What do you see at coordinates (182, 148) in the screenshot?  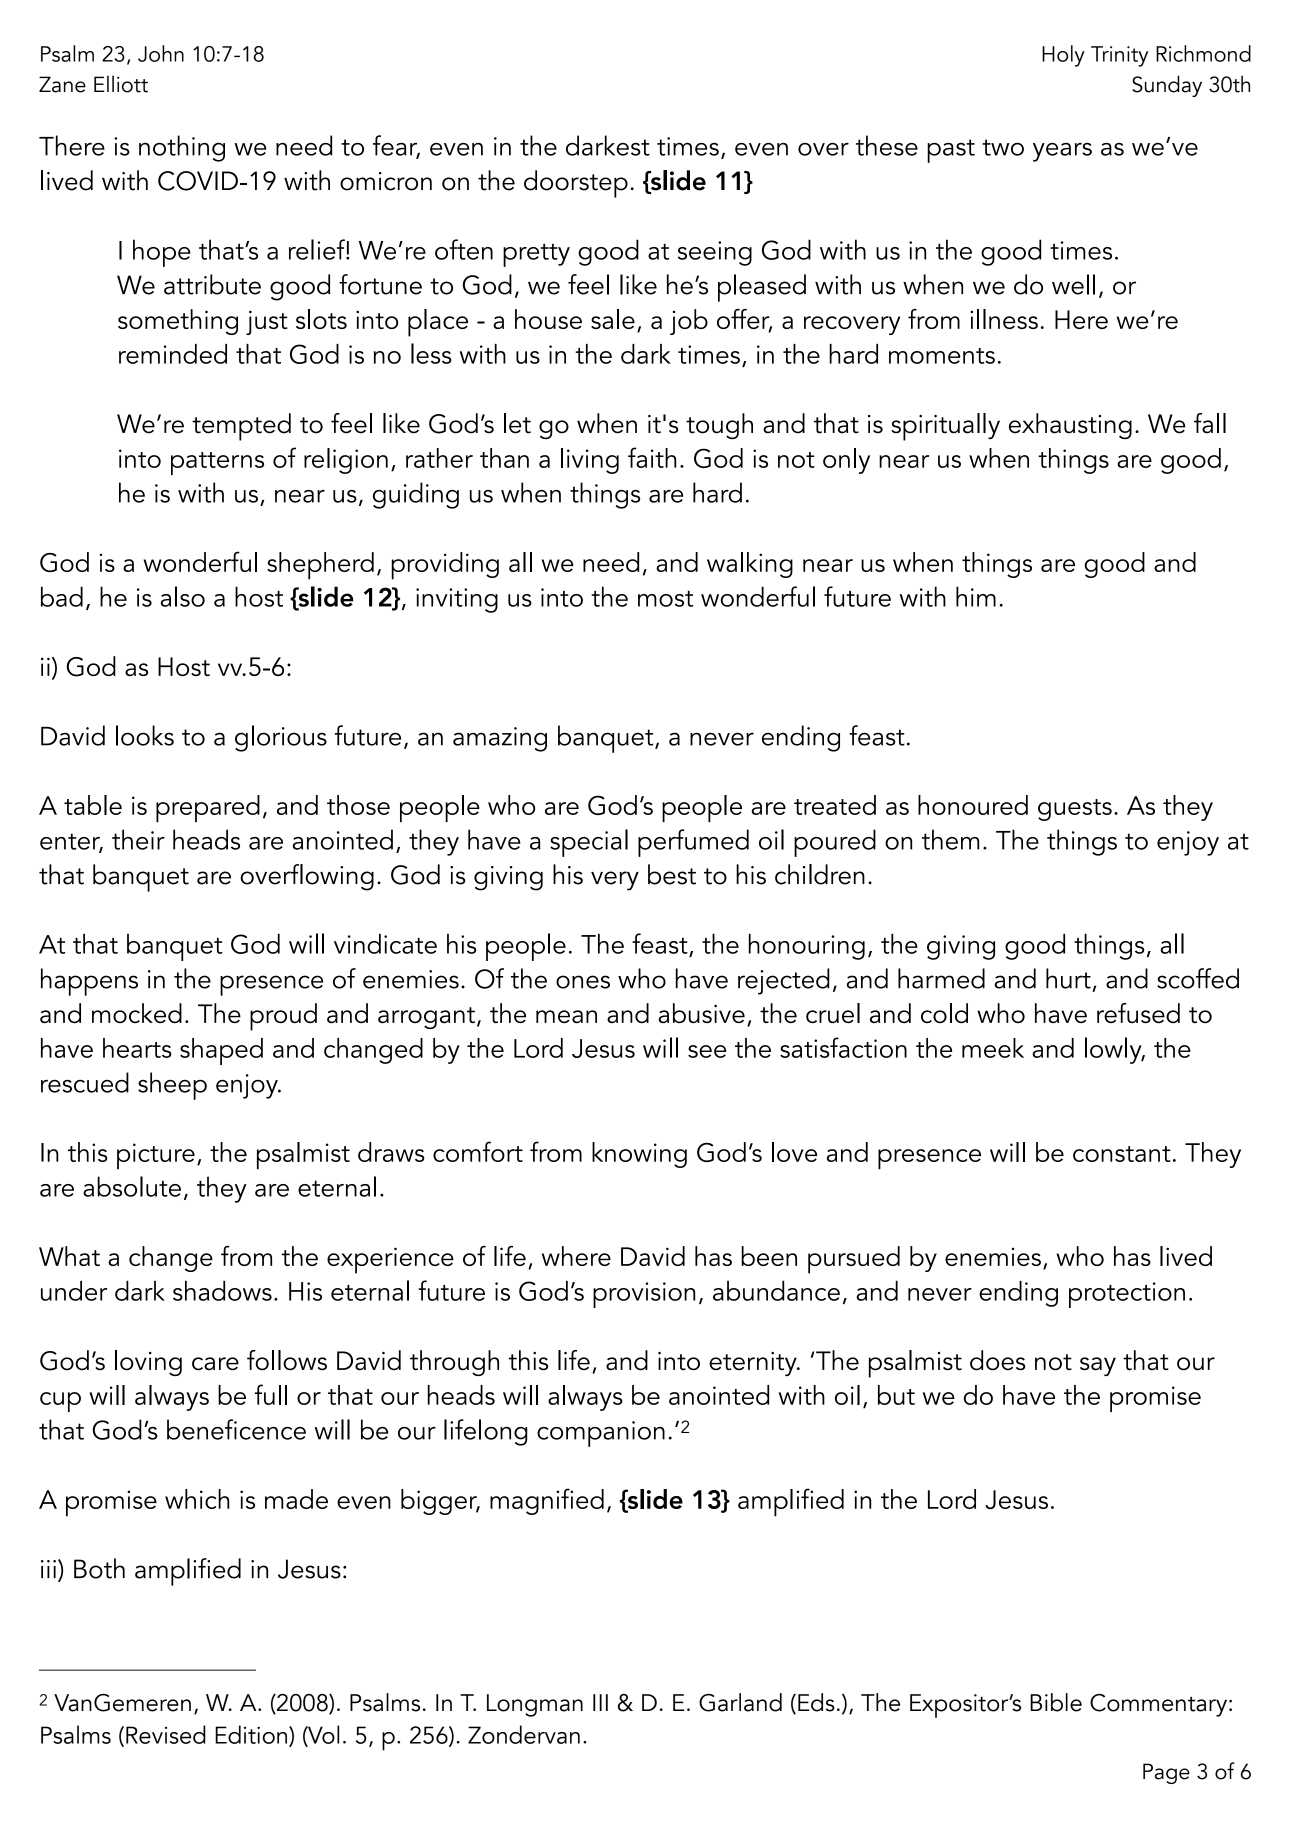 I see `nothing` at bounding box center [182, 148].
